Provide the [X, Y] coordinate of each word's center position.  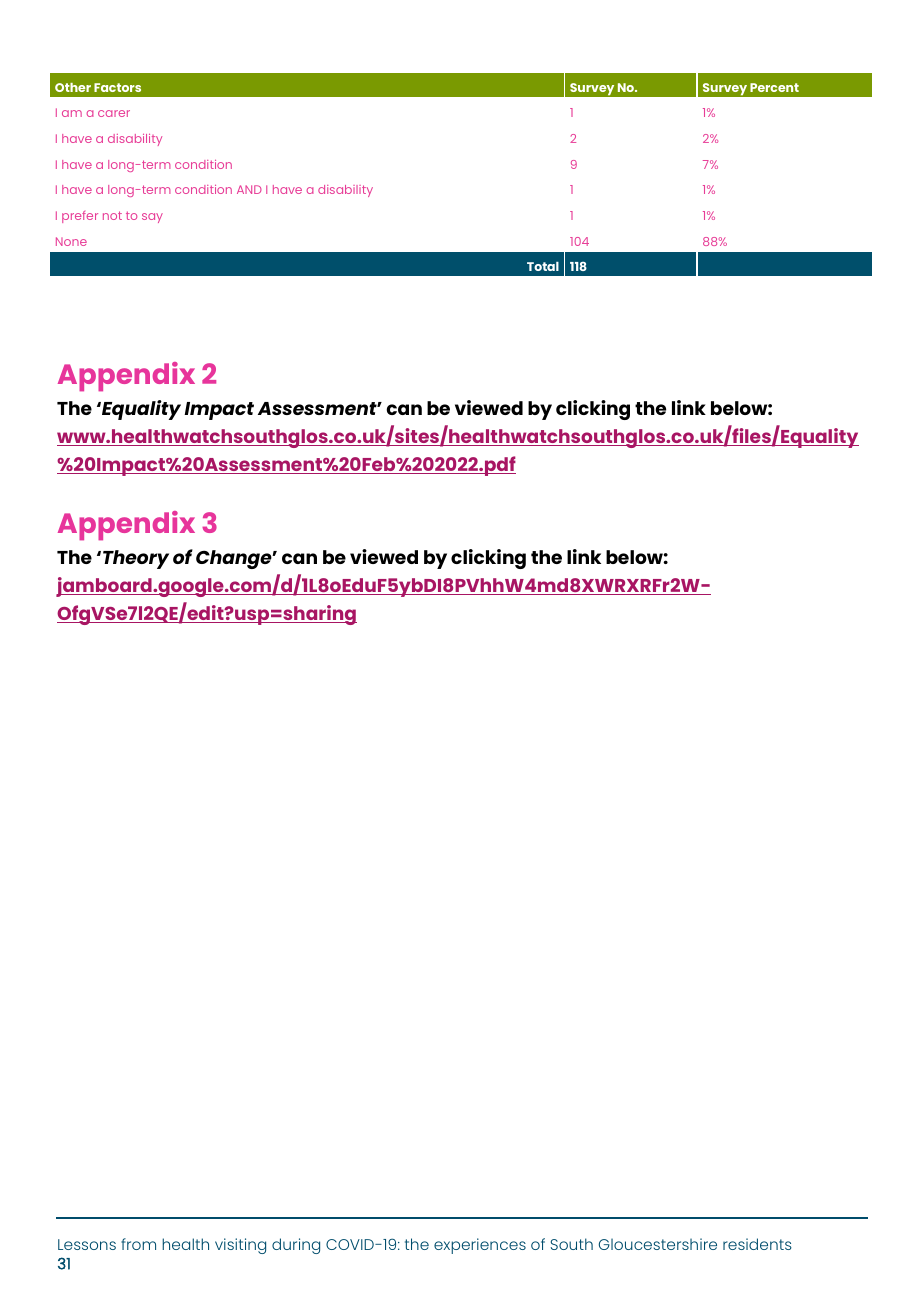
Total [543, 266]
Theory [136, 559]
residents [757, 1244]
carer [114, 113]
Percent [774, 87]
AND [249, 189]
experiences [480, 1246]
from [138, 1244]
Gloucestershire [658, 1244]
